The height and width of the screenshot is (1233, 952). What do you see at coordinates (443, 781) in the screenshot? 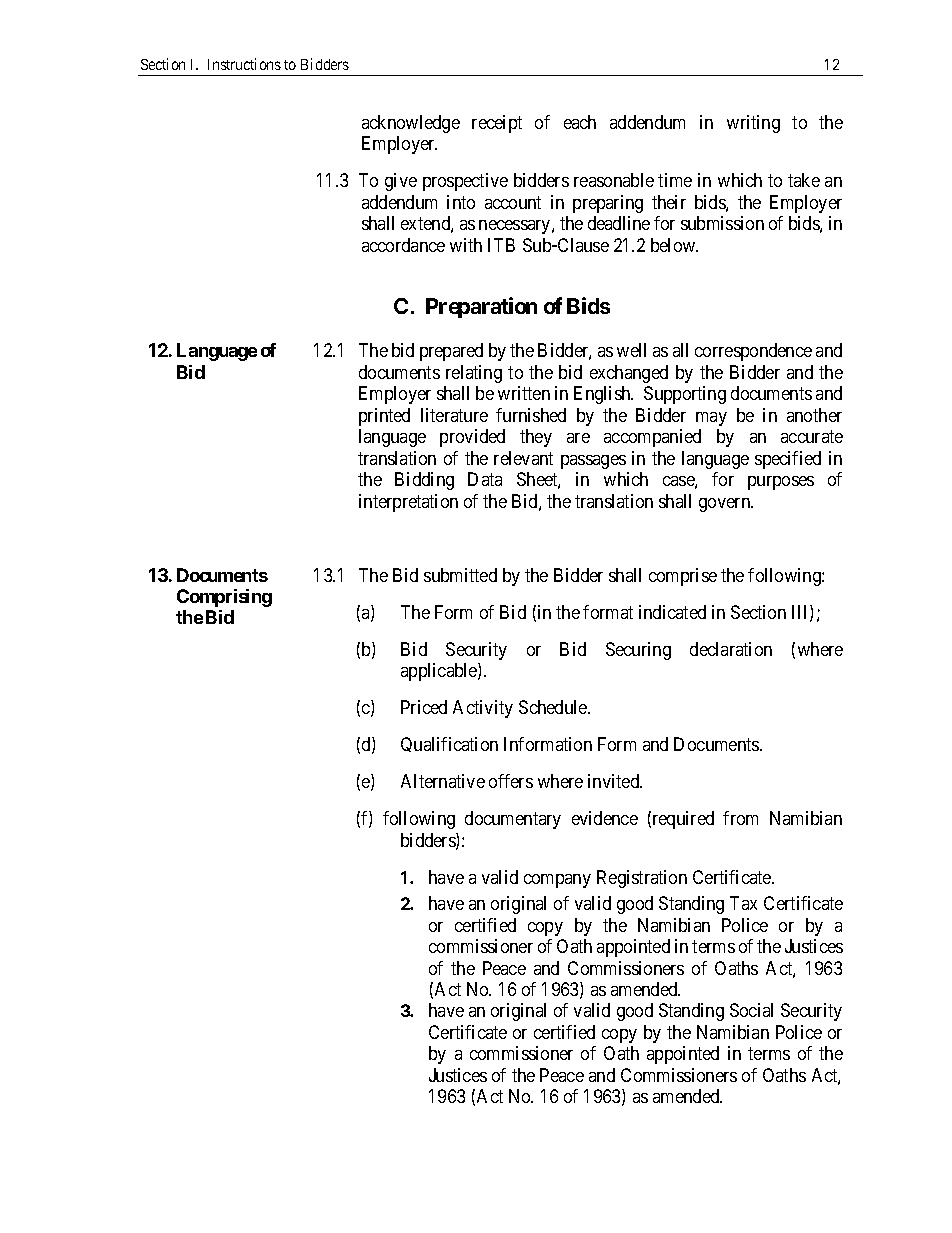
I see `Alternative` at bounding box center [443, 781].
